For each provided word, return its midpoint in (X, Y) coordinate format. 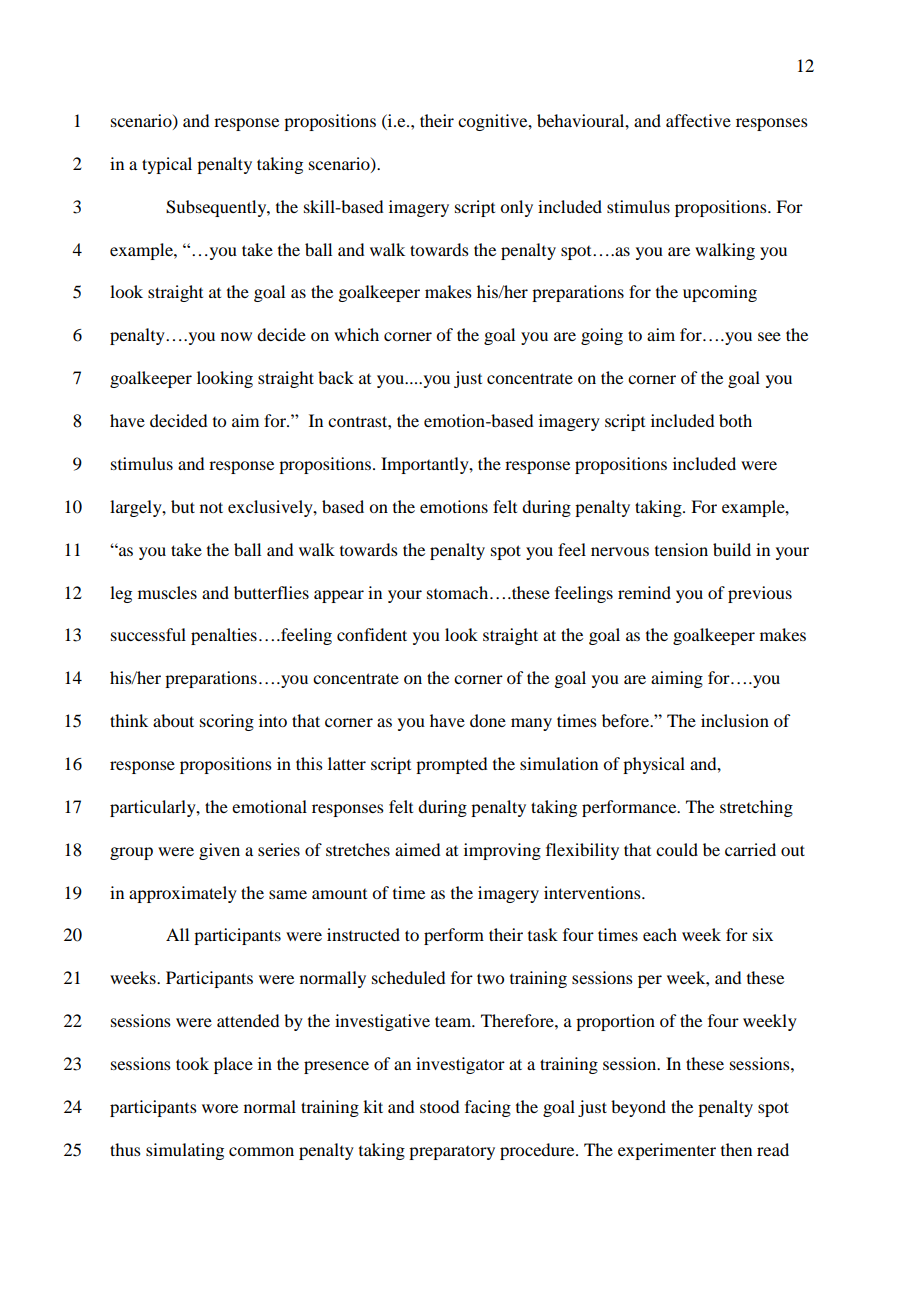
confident (372, 634)
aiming (677, 679)
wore (220, 1108)
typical (167, 165)
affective (698, 120)
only (516, 208)
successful (148, 634)
